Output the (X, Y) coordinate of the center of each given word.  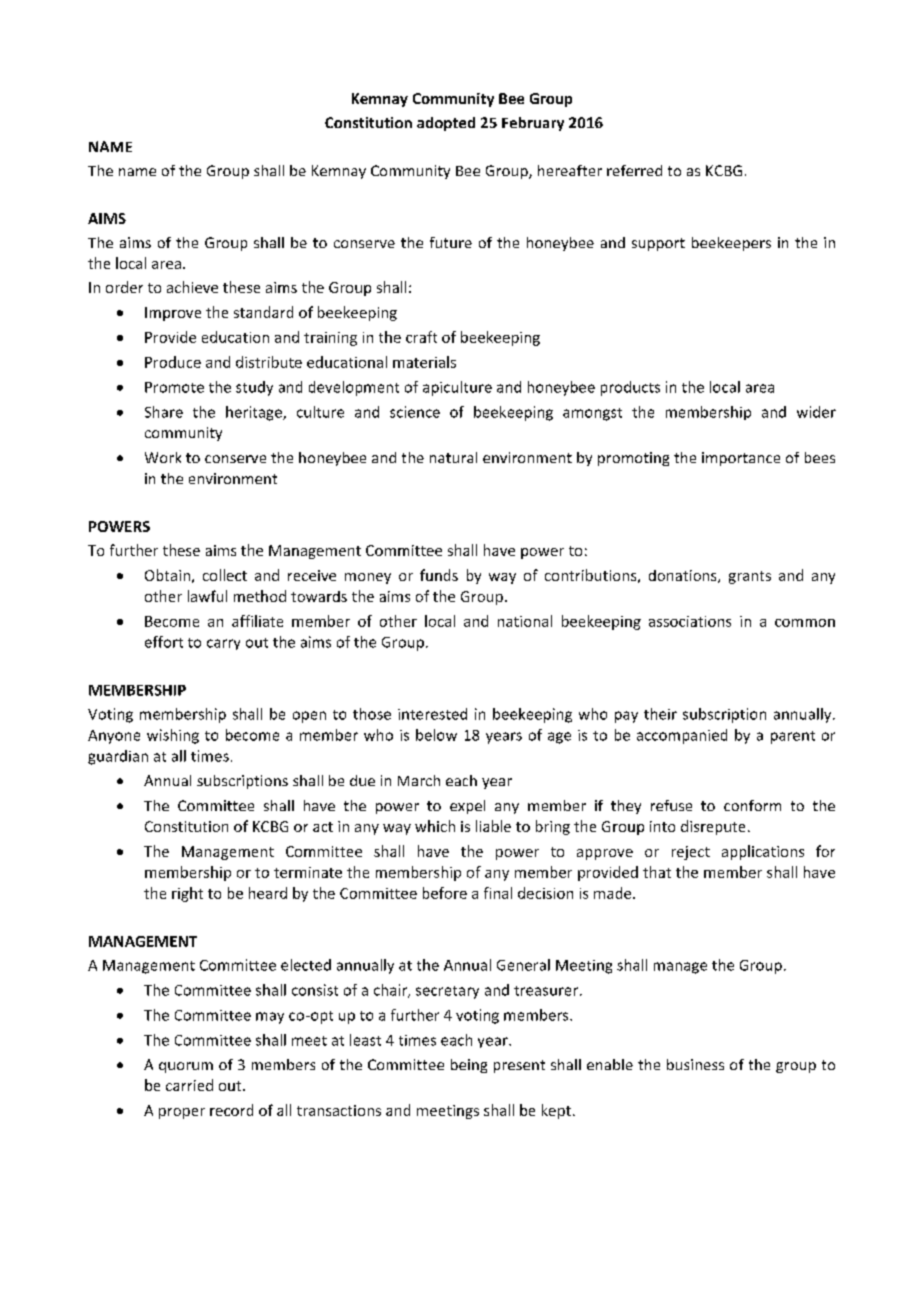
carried (189, 1085)
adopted (446, 124)
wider (816, 412)
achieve (192, 287)
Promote (174, 387)
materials (424, 362)
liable (493, 826)
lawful (207, 596)
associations (690, 621)
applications (763, 852)
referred (634, 170)
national (525, 621)
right (187, 894)
